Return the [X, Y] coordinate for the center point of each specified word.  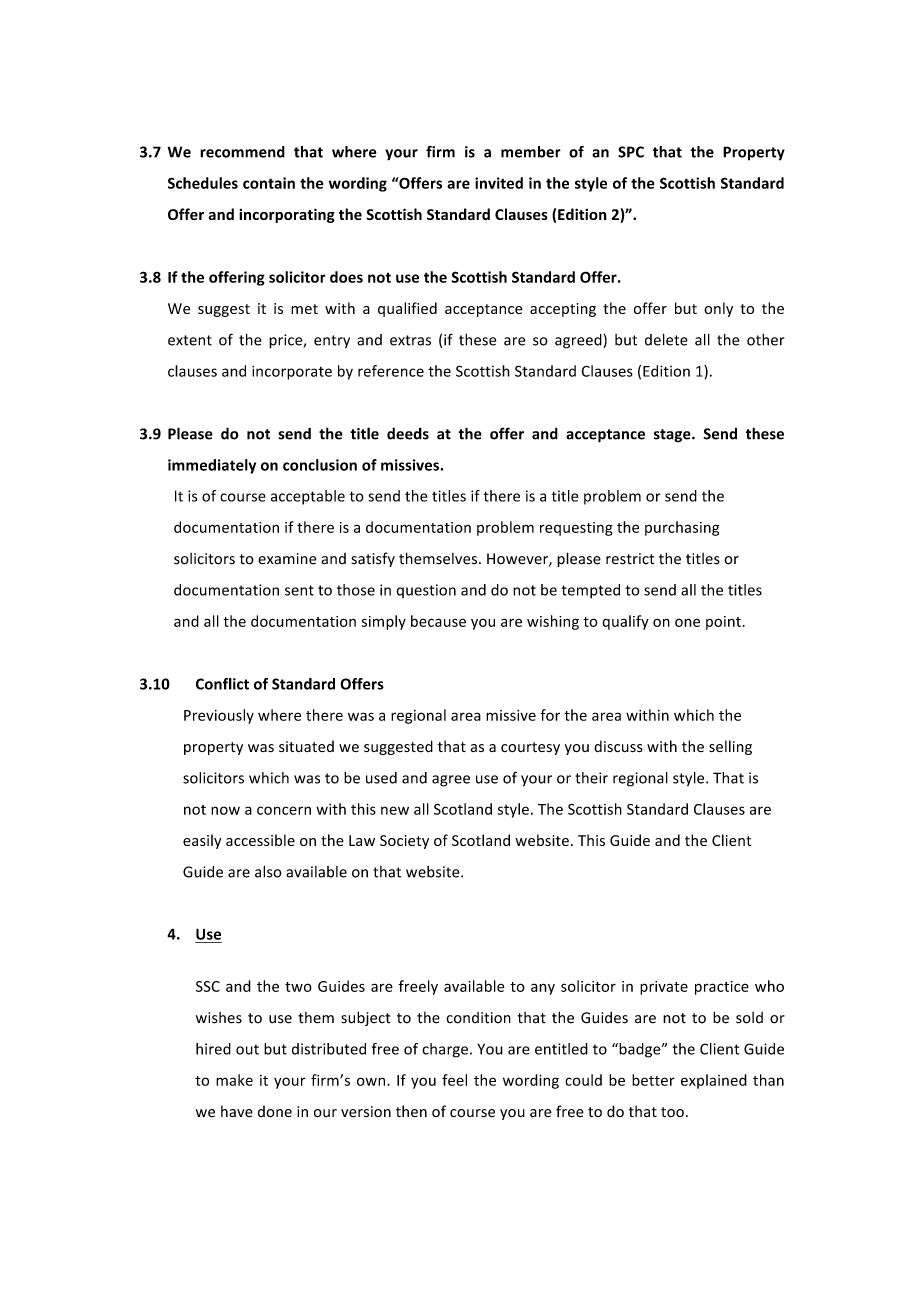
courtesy [530, 748]
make [234, 1080]
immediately [212, 466]
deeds [408, 433]
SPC [631, 152]
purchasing [682, 528]
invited [499, 183]
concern [284, 810]
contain [269, 183]
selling [730, 747]
